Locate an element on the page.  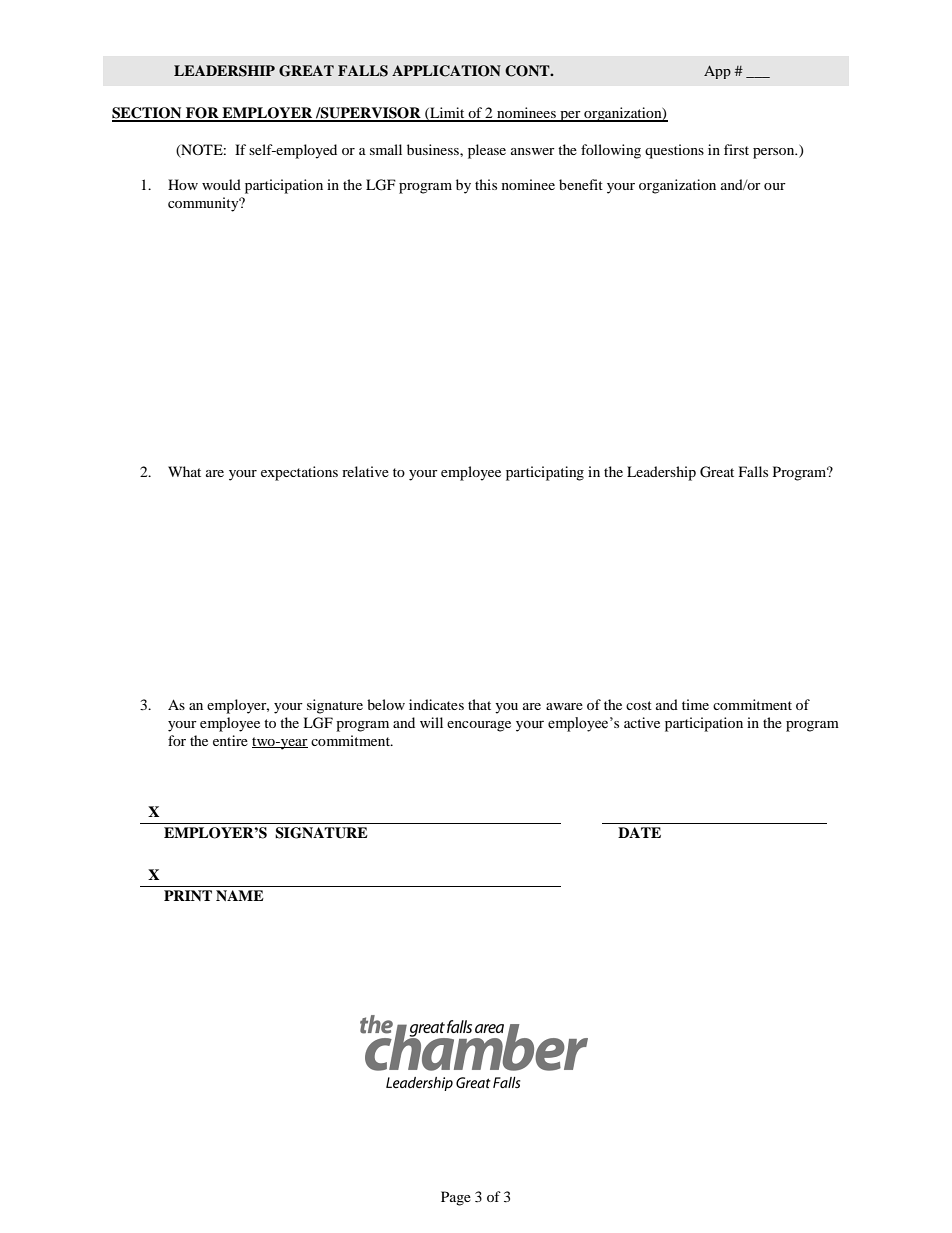
SECTION is located at coordinates (148, 114).
